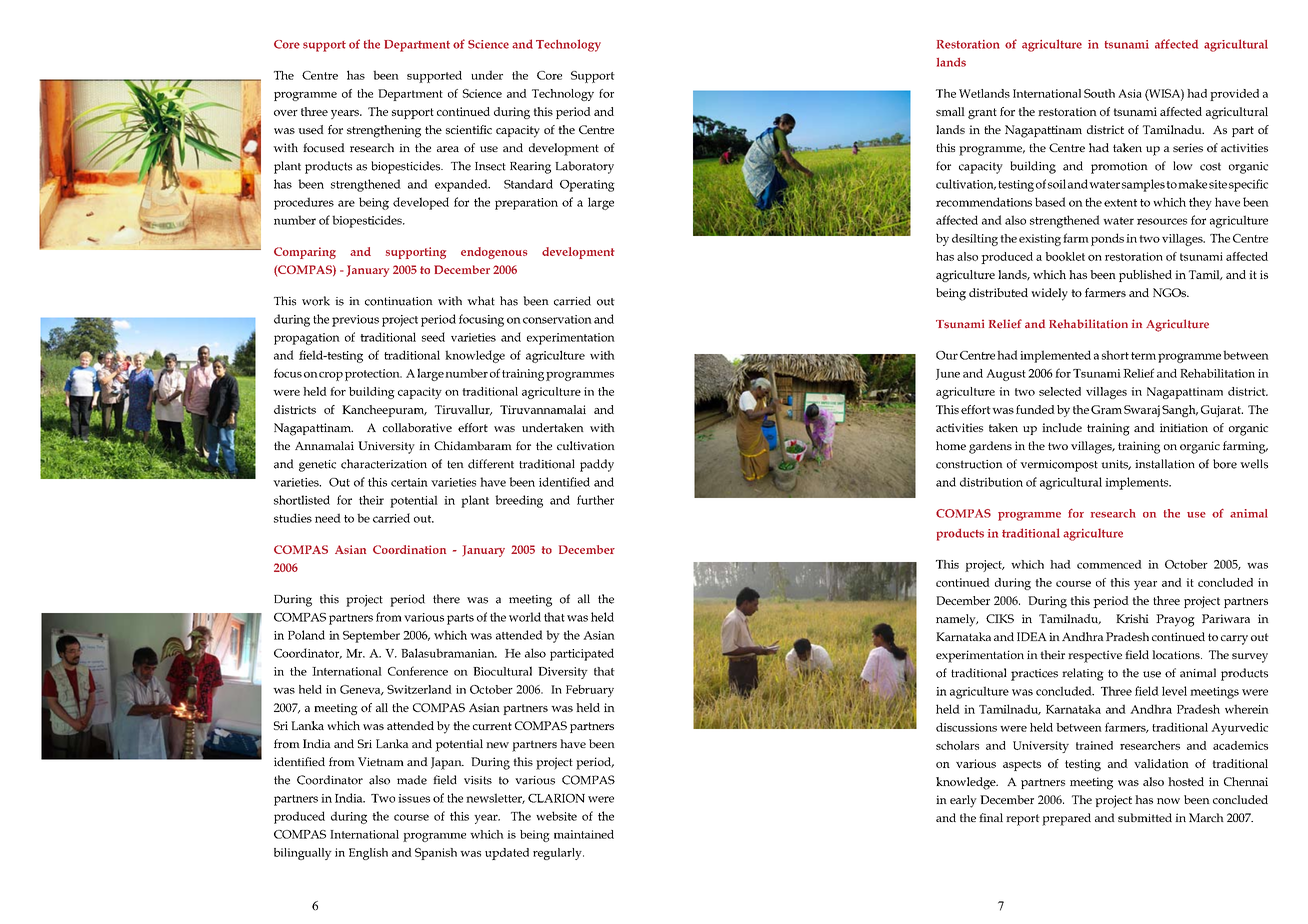 The image size is (1308, 924). I want to click on continuation, so click(399, 301).
